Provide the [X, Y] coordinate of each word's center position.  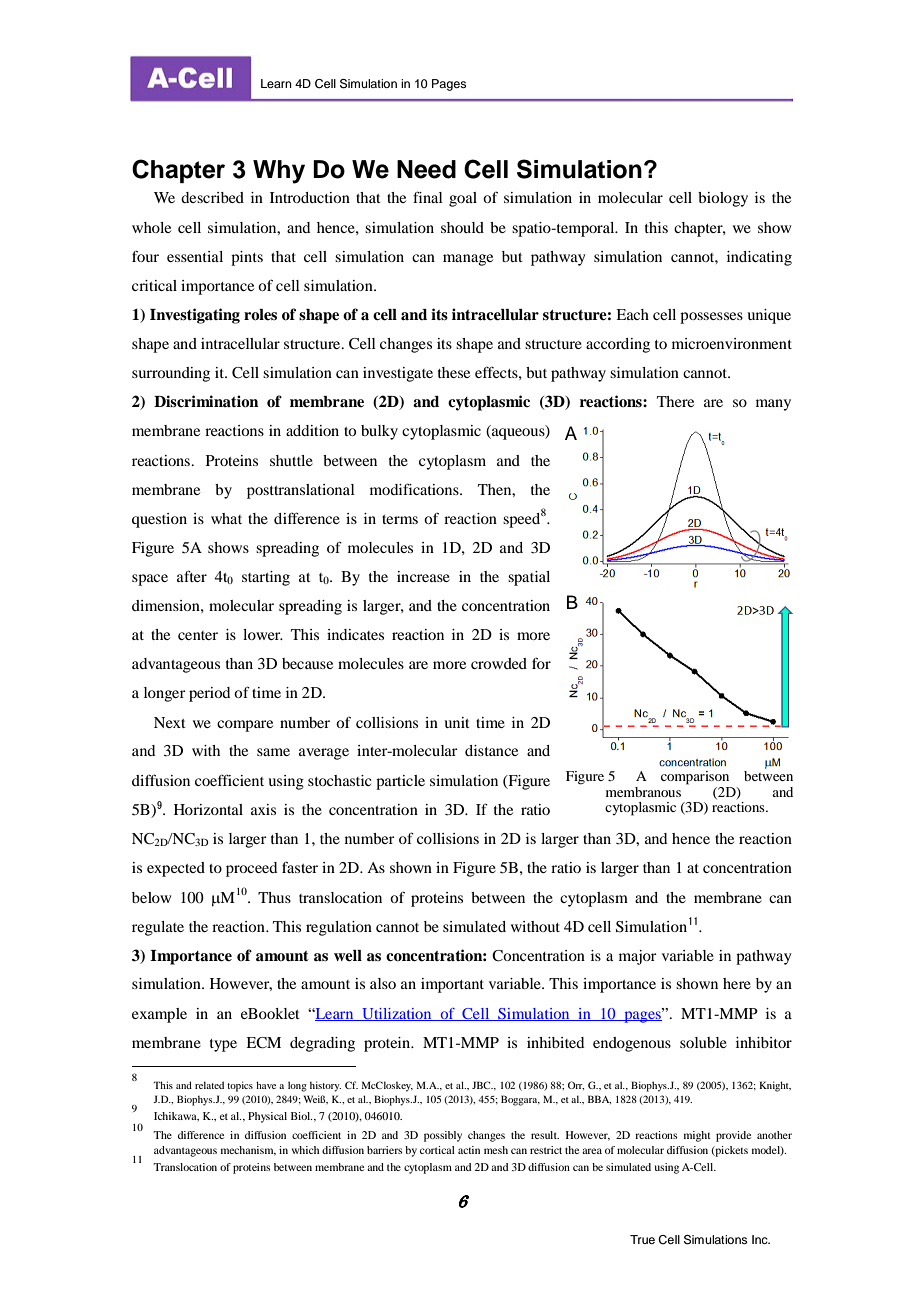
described [212, 197]
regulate [158, 928]
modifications [415, 489]
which [305, 1150]
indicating [759, 258]
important [452, 985]
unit [457, 722]
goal [463, 199]
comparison [695, 778]
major [638, 957]
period [209, 694]
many [773, 405]
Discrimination [206, 401]
